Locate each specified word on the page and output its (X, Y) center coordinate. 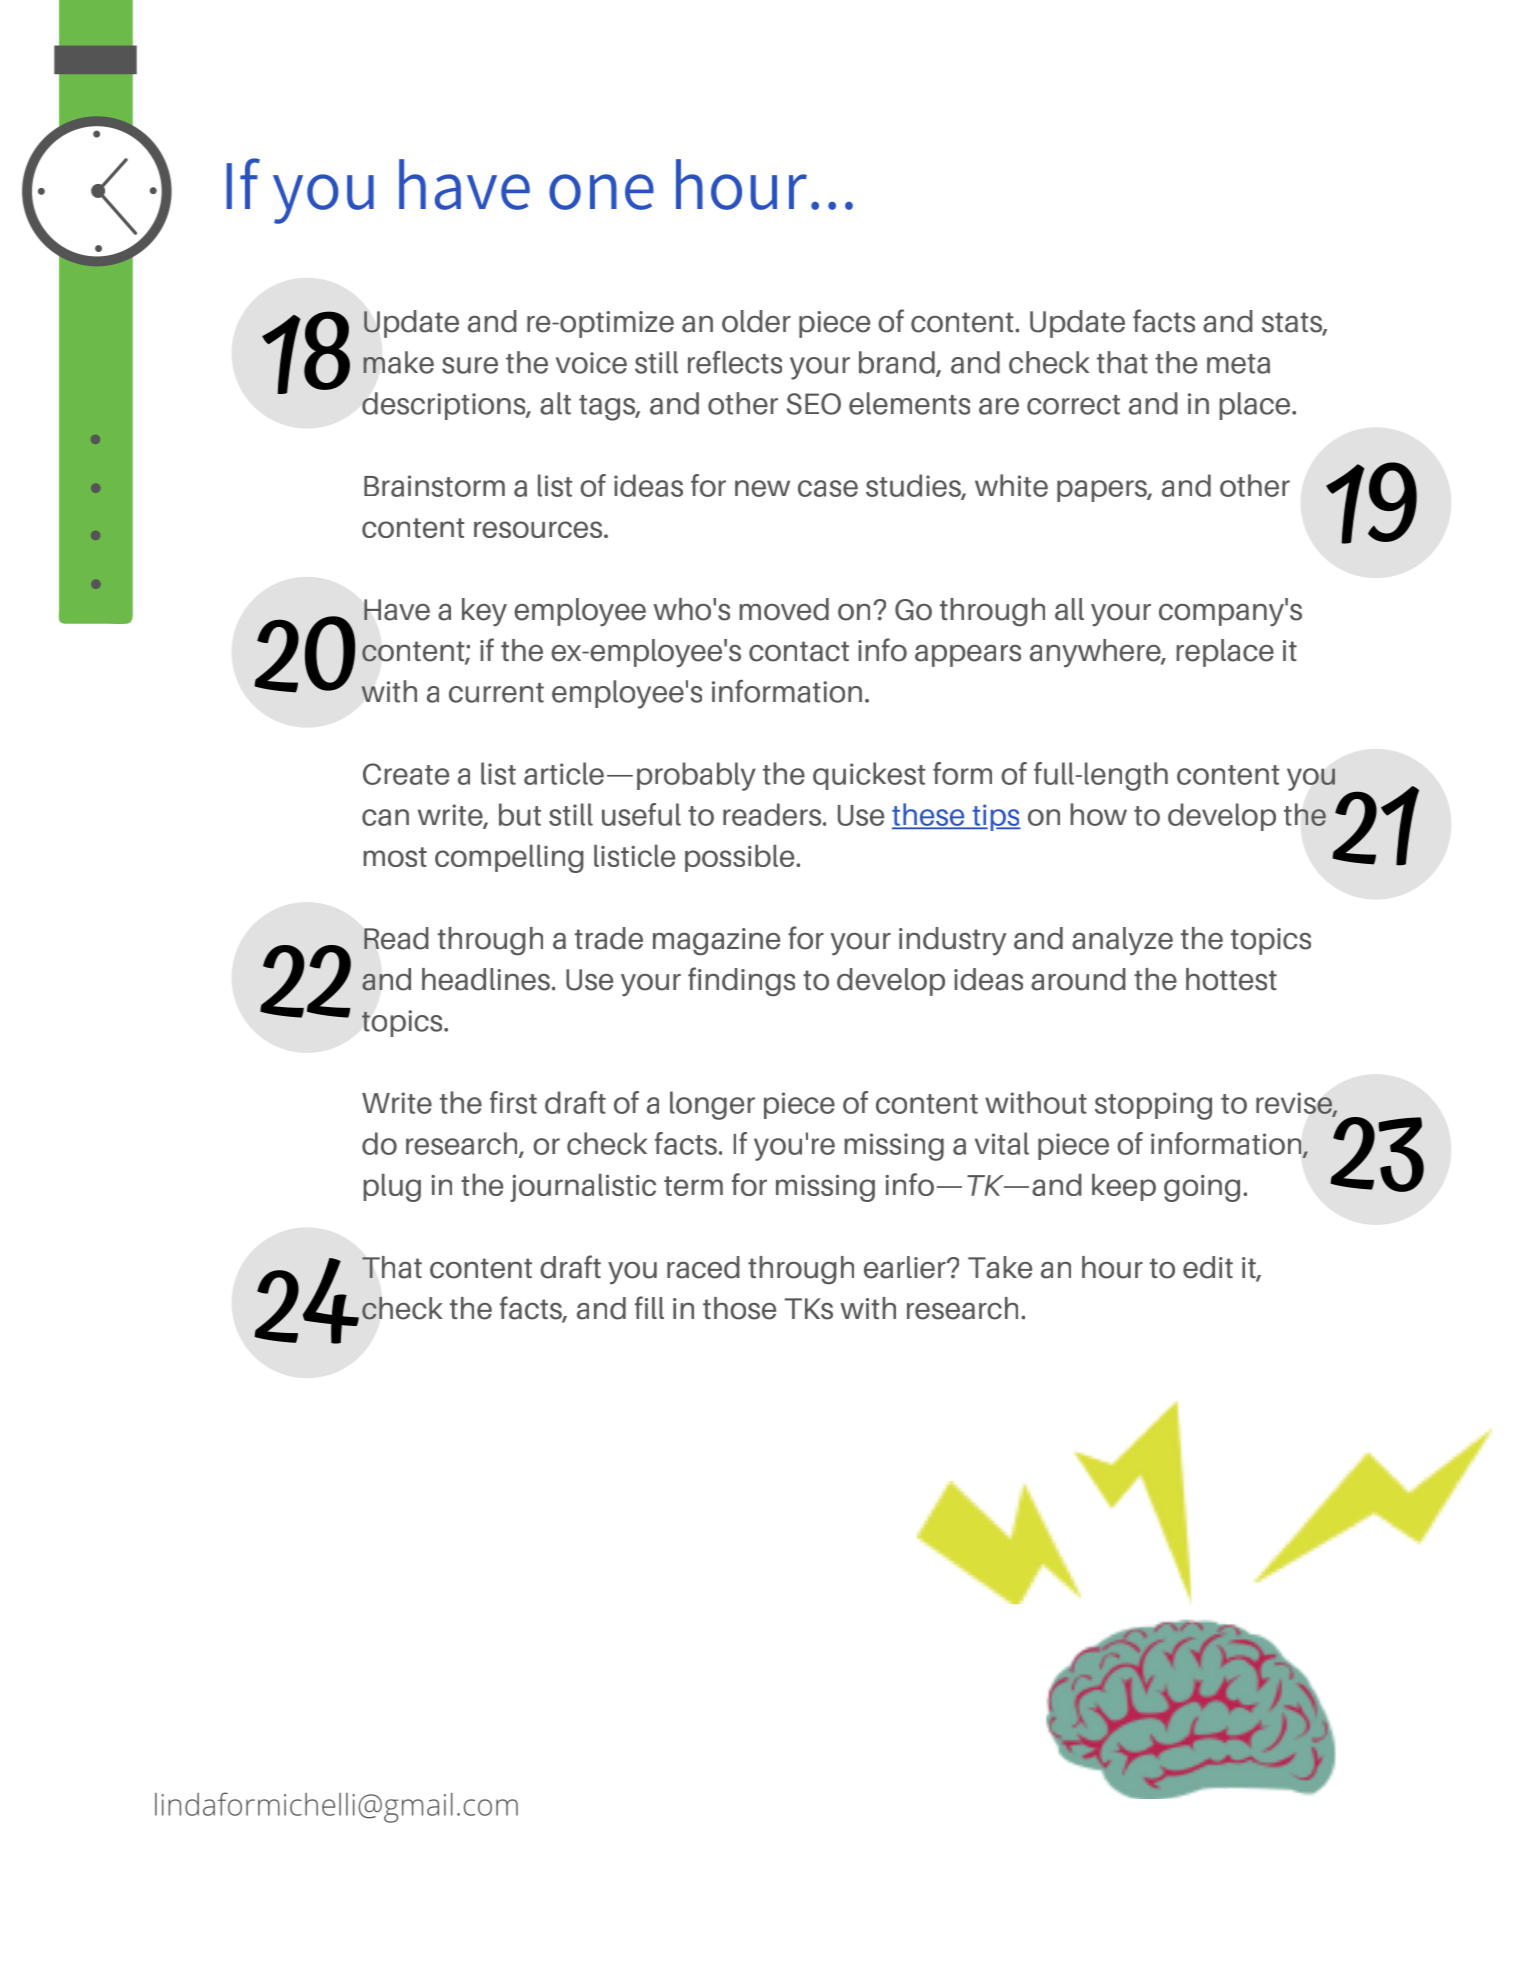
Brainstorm (434, 486)
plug (392, 1188)
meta (1238, 364)
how (1098, 814)
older (756, 321)
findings (741, 981)
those (739, 1308)
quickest (869, 776)
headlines (486, 979)
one (601, 192)
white (1011, 485)
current (496, 693)
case (828, 488)
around (1078, 979)
